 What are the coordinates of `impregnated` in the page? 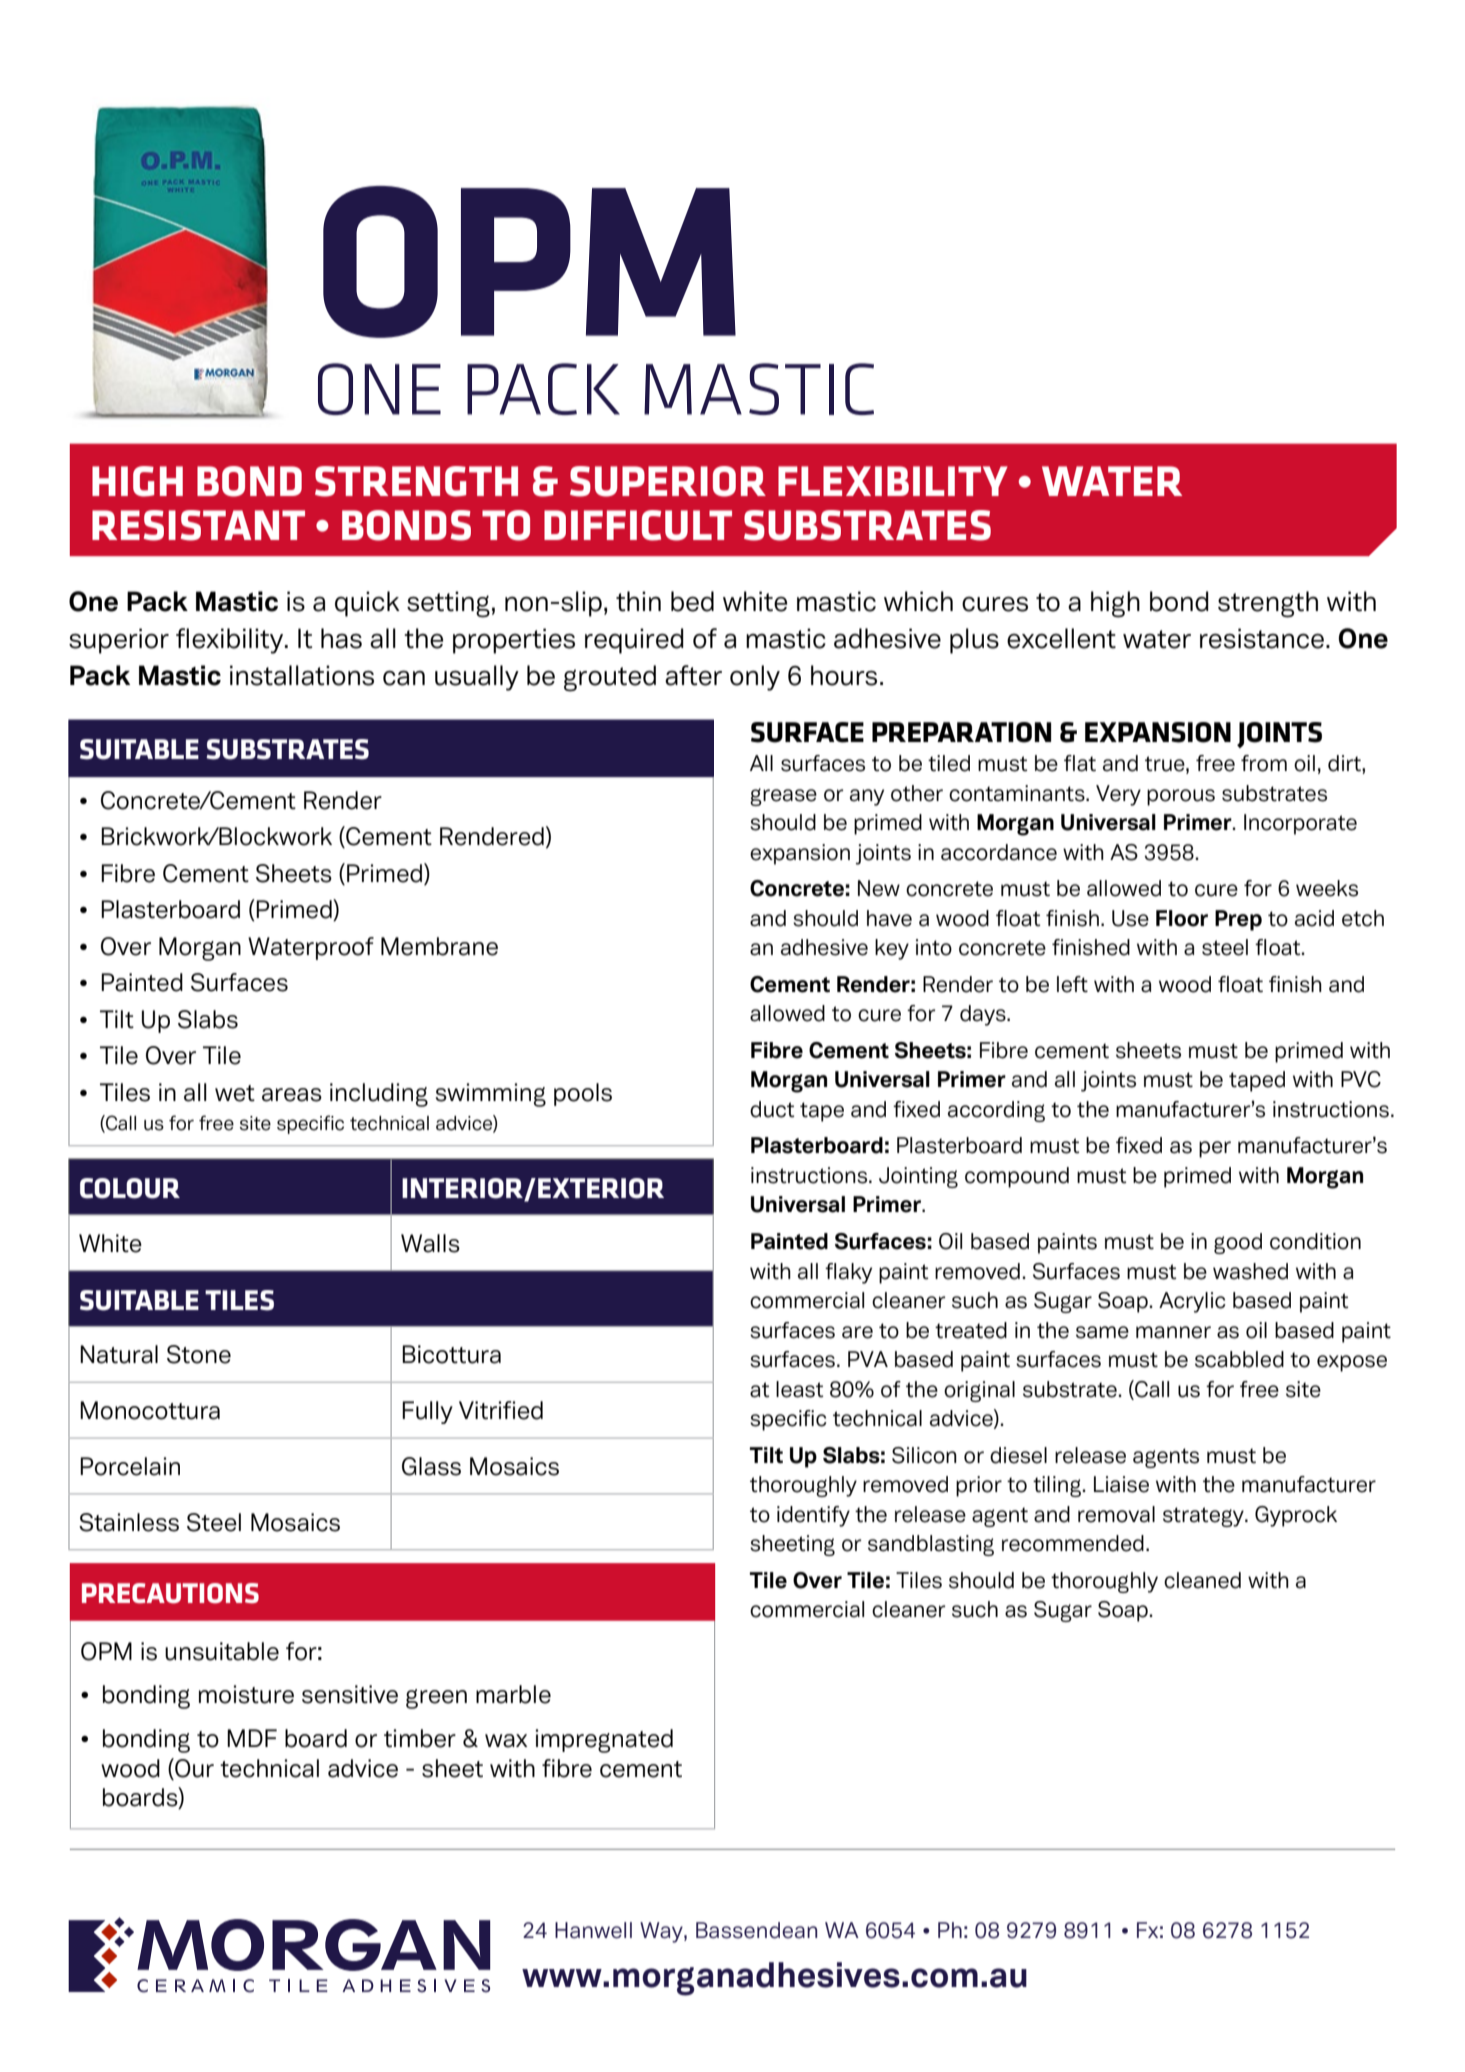 It's located at (604, 1741).
